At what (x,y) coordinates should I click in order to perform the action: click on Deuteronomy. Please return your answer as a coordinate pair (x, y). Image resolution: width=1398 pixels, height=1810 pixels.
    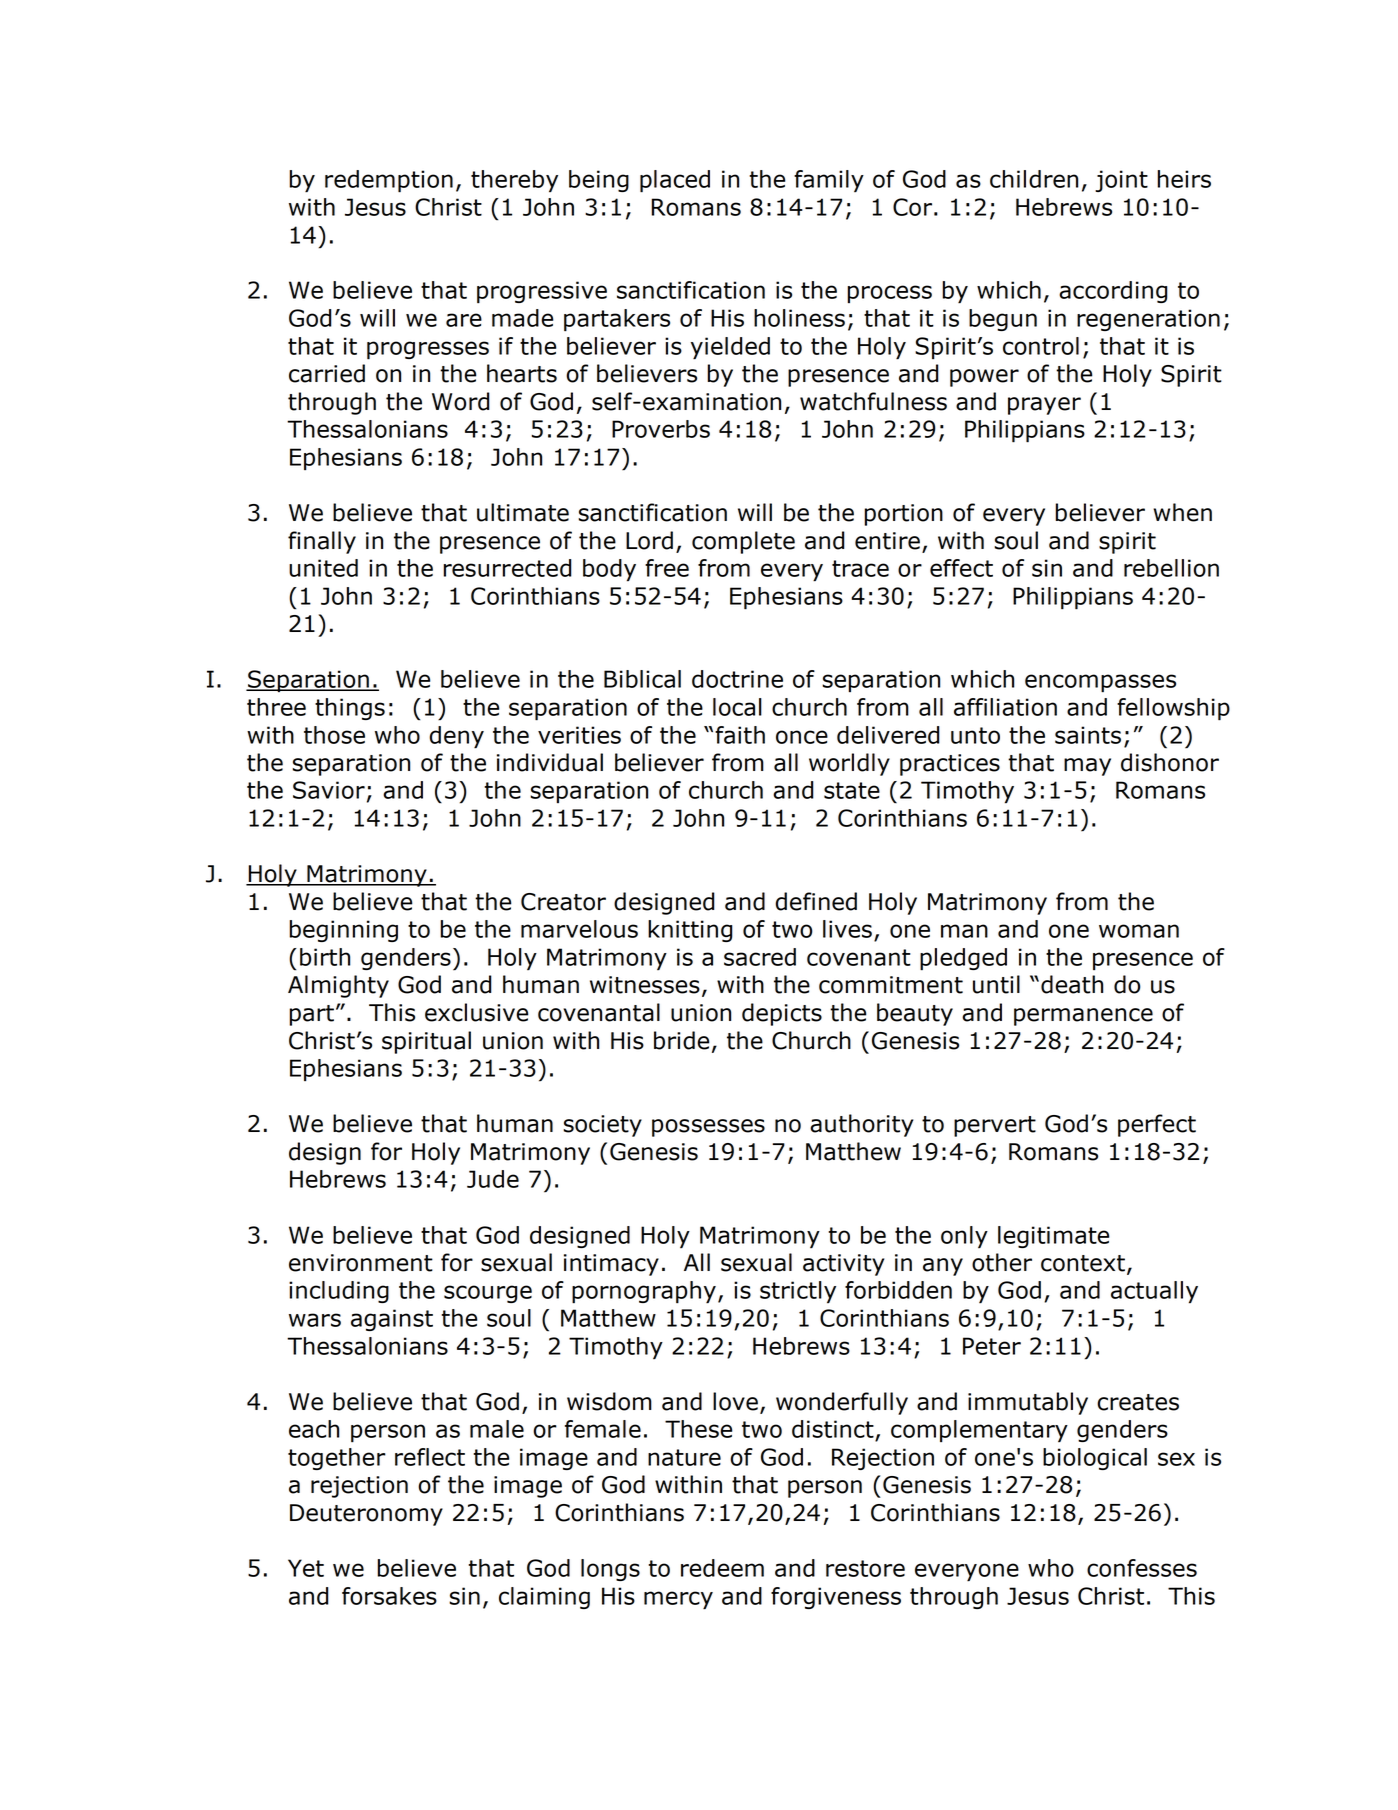
    Looking at the image, I should click on (366, 1515).
